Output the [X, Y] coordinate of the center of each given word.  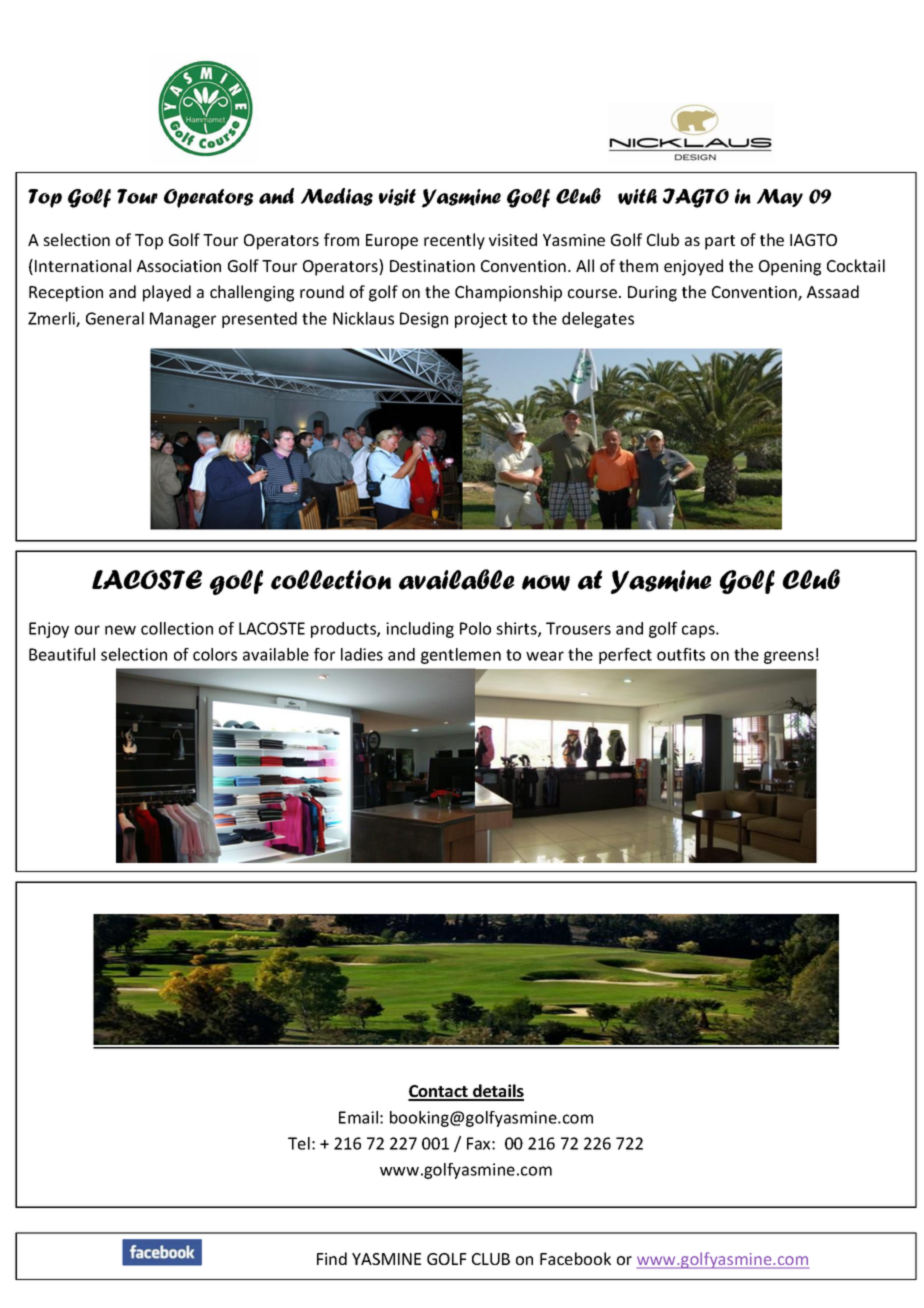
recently [454, 241]
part [720, 242]
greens [789, 657]
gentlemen [461, 656]
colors [215, 654]
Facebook [575, 1258]
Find [332, 1258]
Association [179, 266]
